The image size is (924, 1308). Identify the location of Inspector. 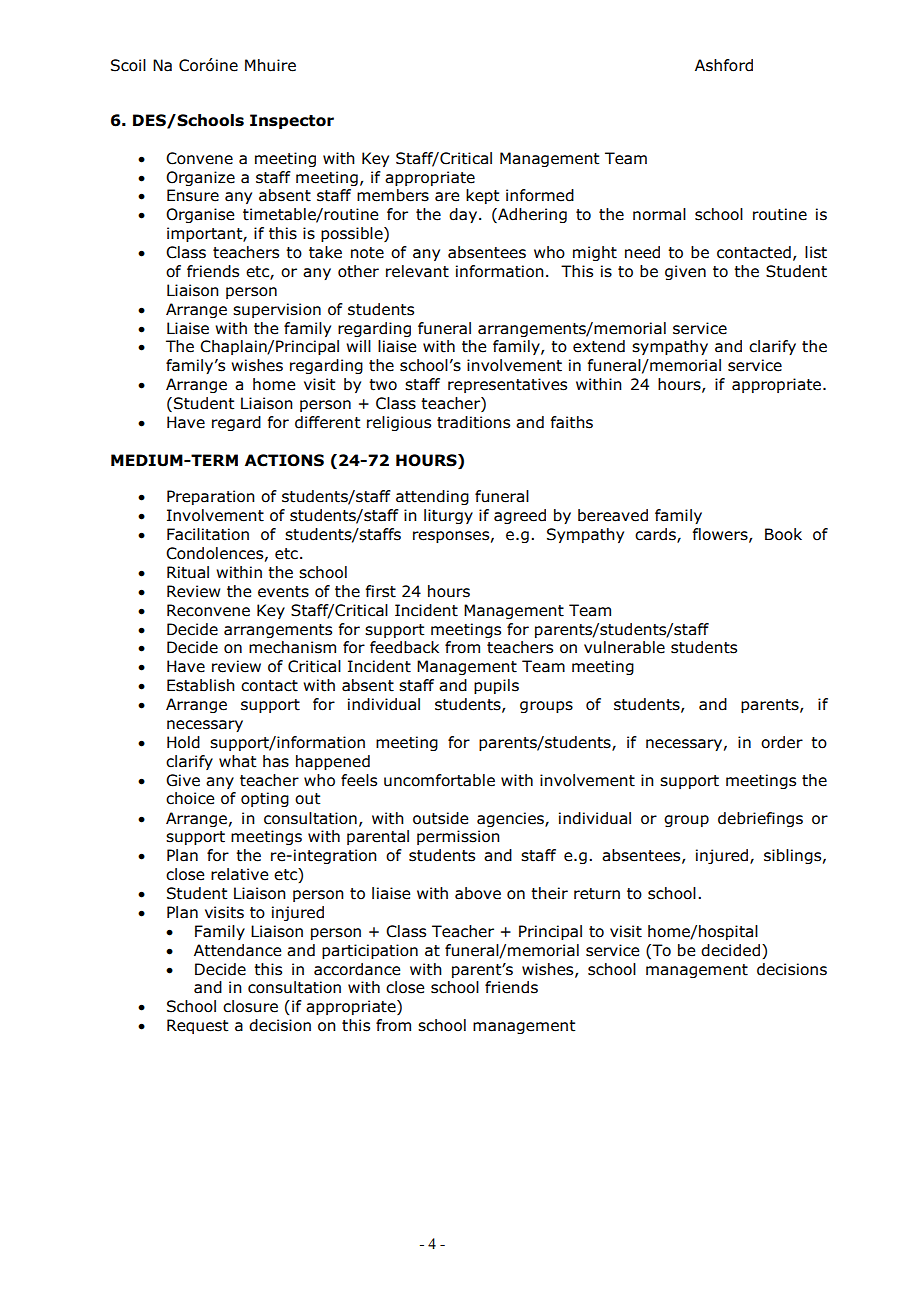
(292, 121).
